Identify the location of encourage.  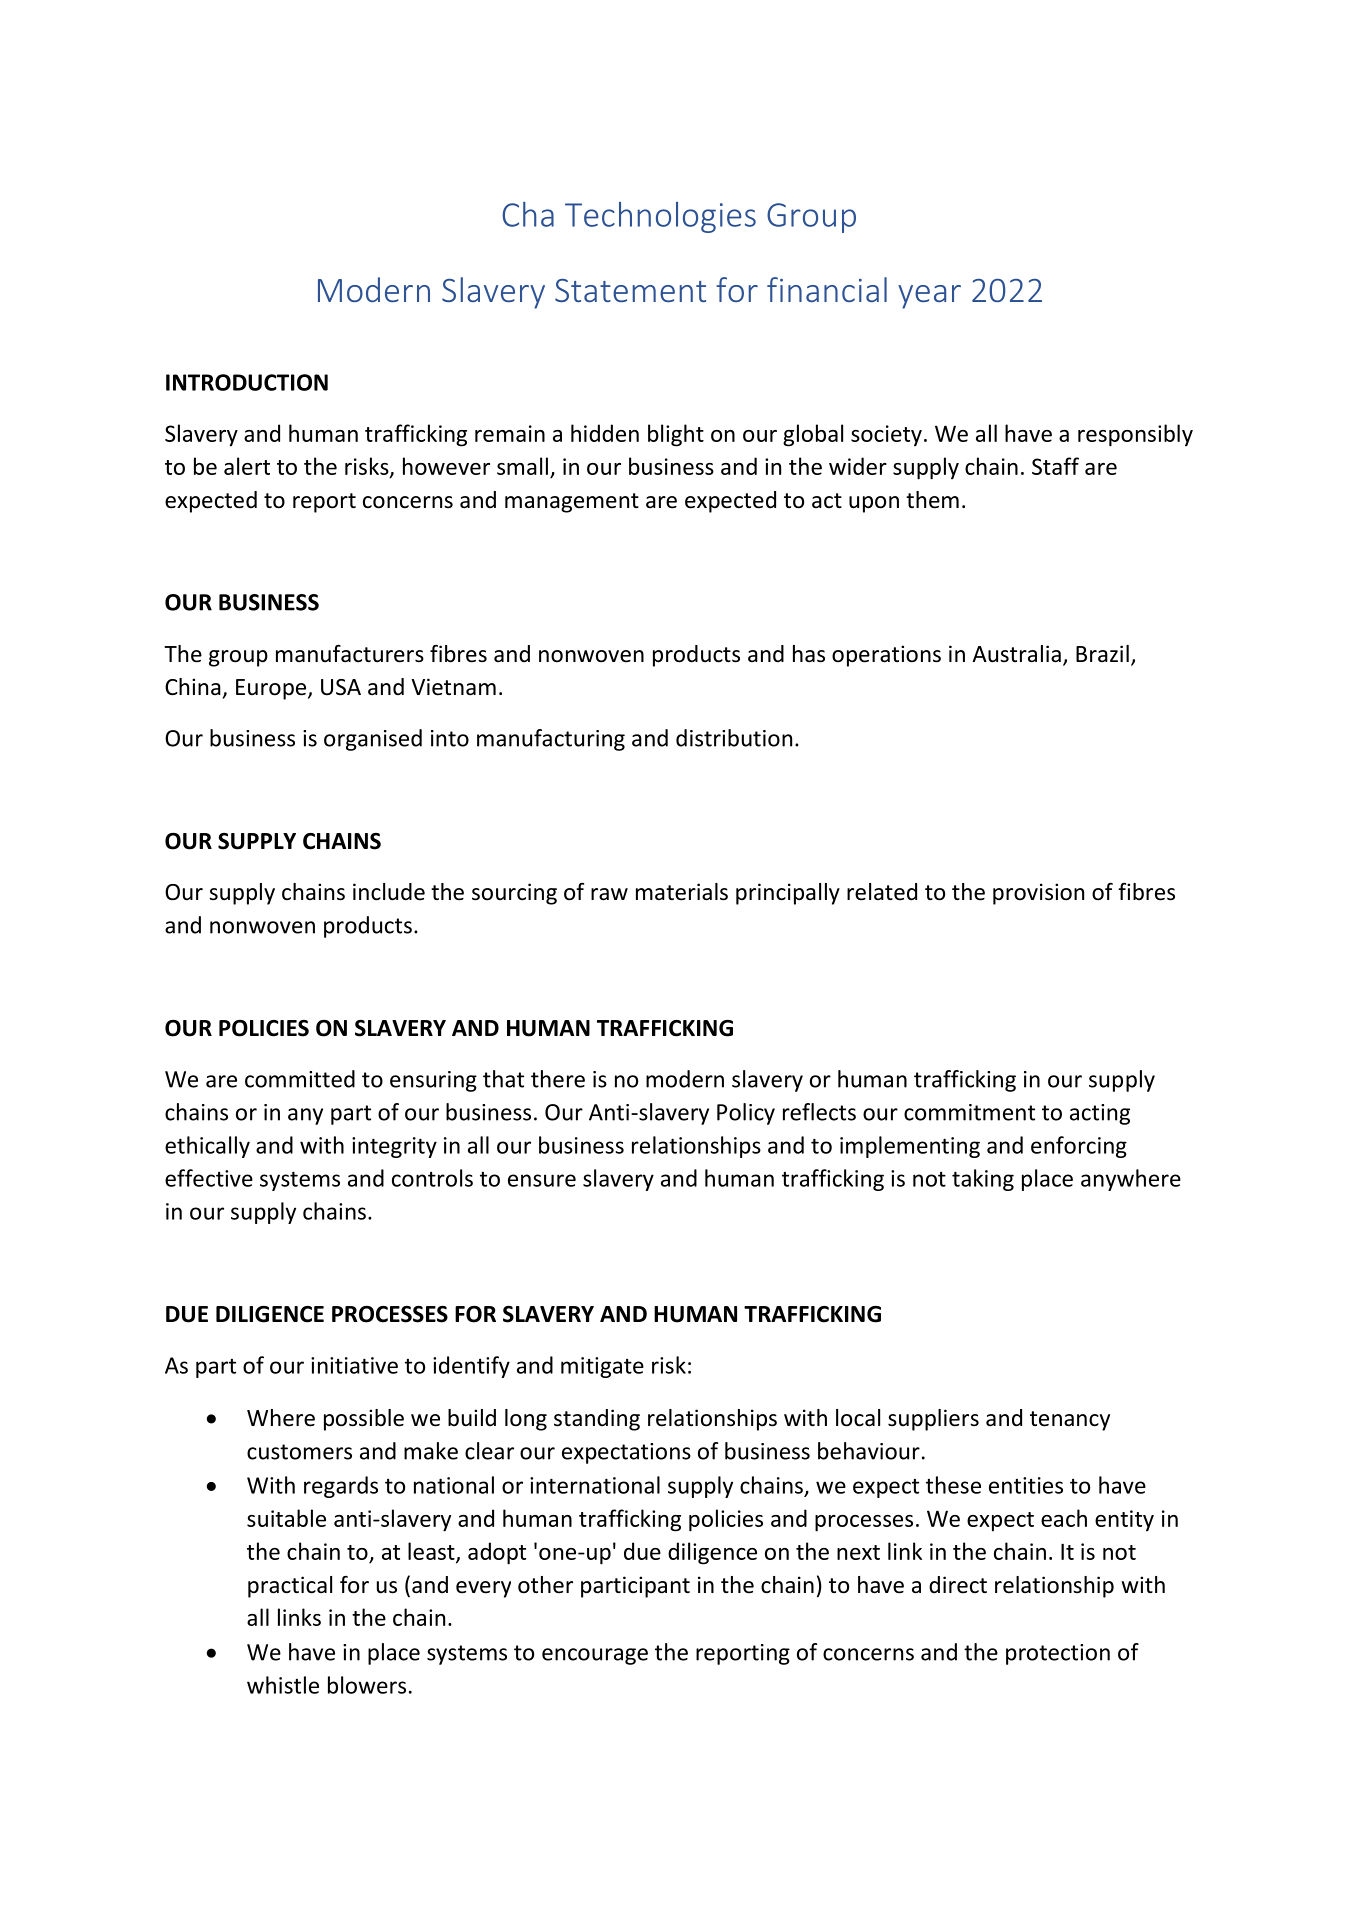
(595, 1656).
